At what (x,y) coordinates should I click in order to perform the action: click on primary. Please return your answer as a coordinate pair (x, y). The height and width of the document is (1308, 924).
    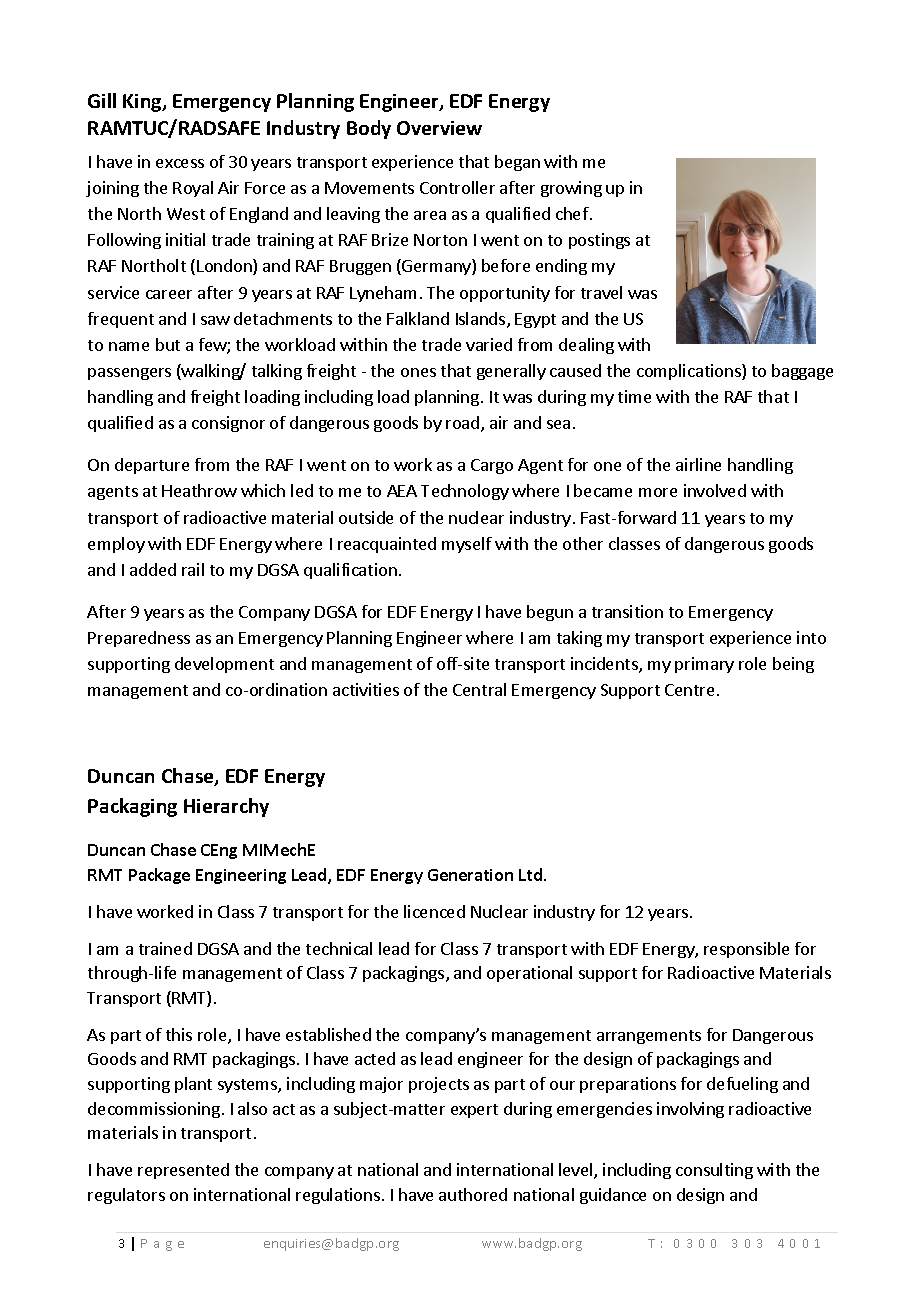
    Looking at the image, I should click on (704, 665).
